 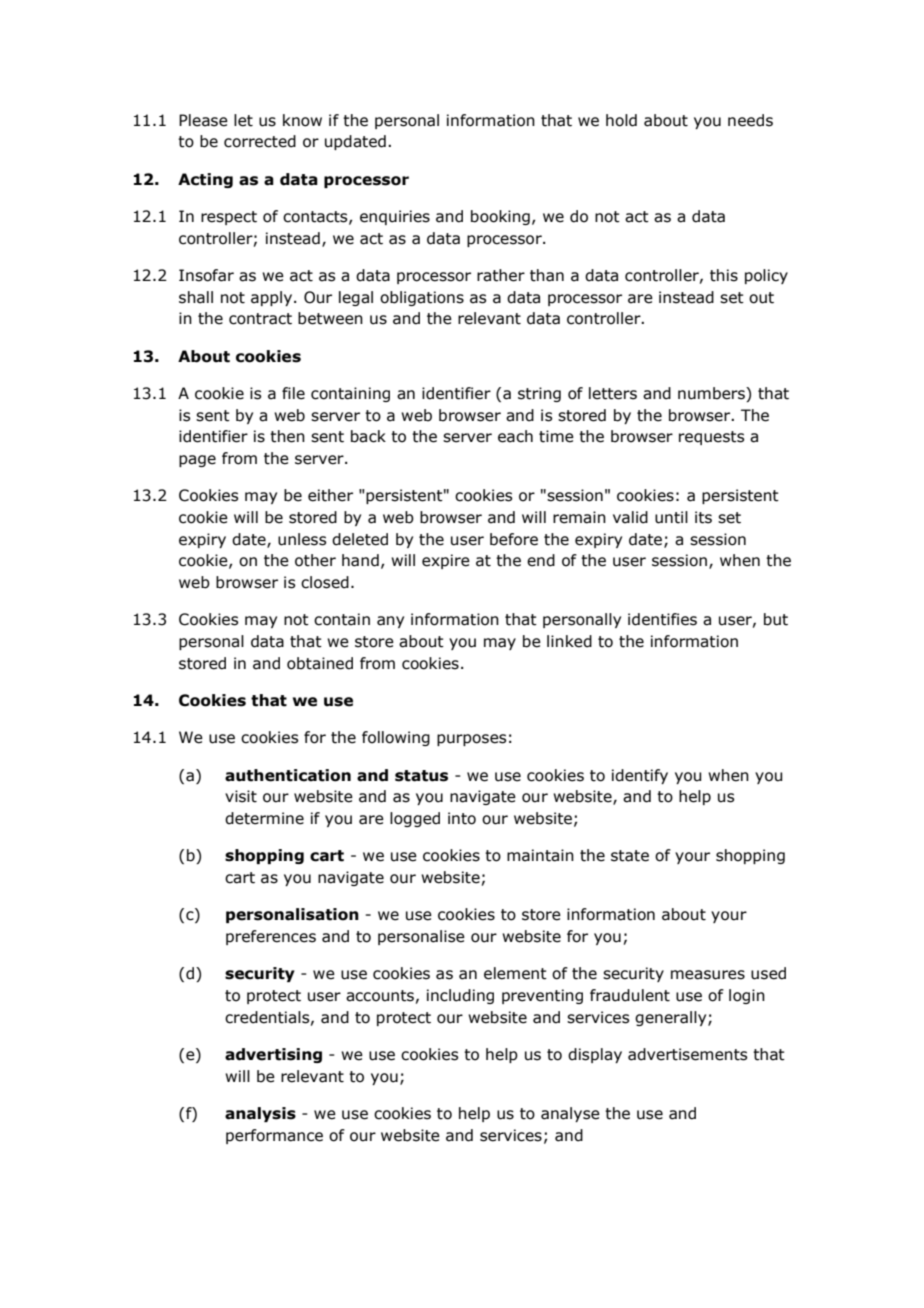 What do you see at coordinates (514, 539) in the document?
I see `before` at bounding box center [514, 539].
